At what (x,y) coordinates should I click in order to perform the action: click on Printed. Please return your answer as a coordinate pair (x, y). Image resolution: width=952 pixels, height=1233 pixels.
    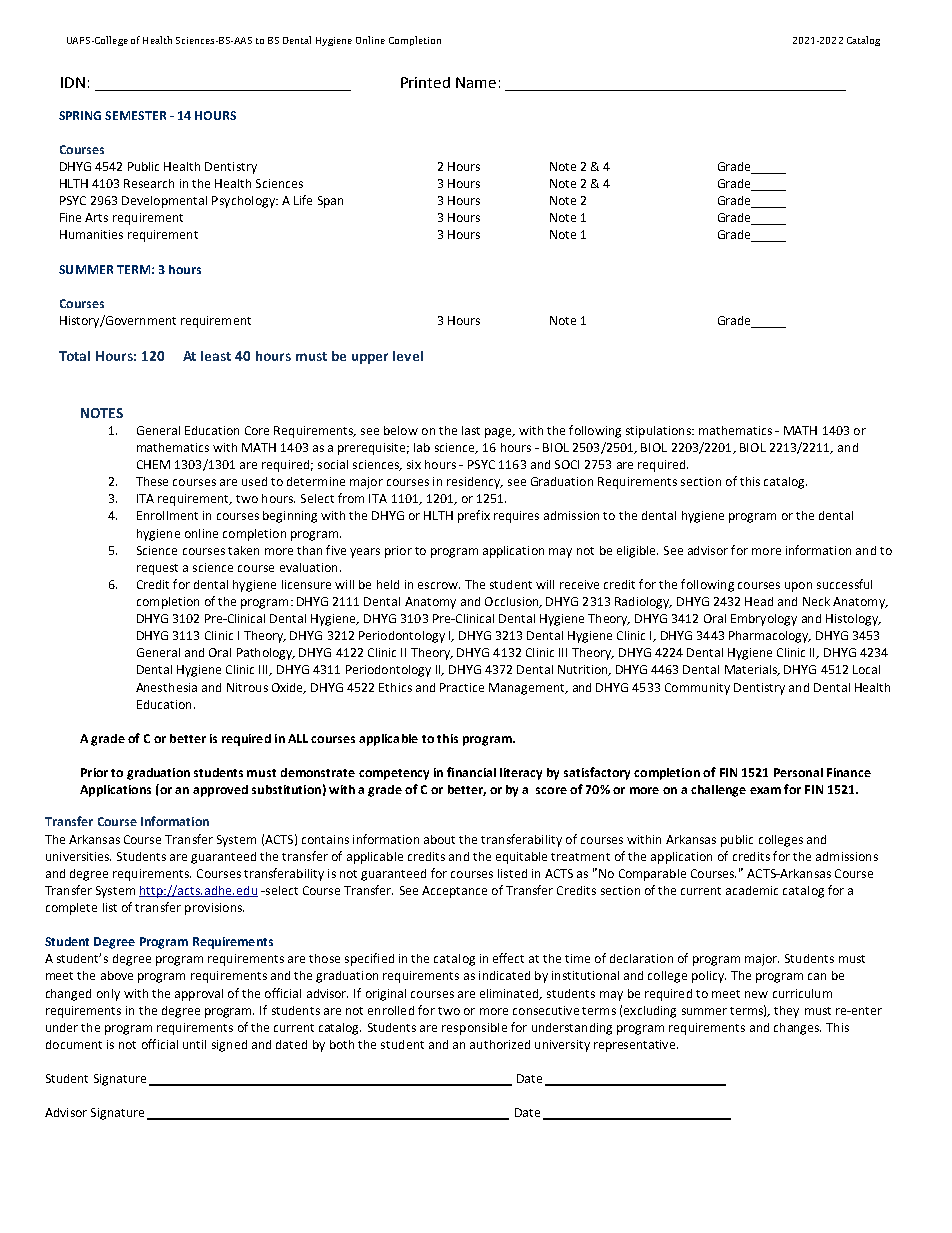
    Looking at the image, I should click on (425, 82).
